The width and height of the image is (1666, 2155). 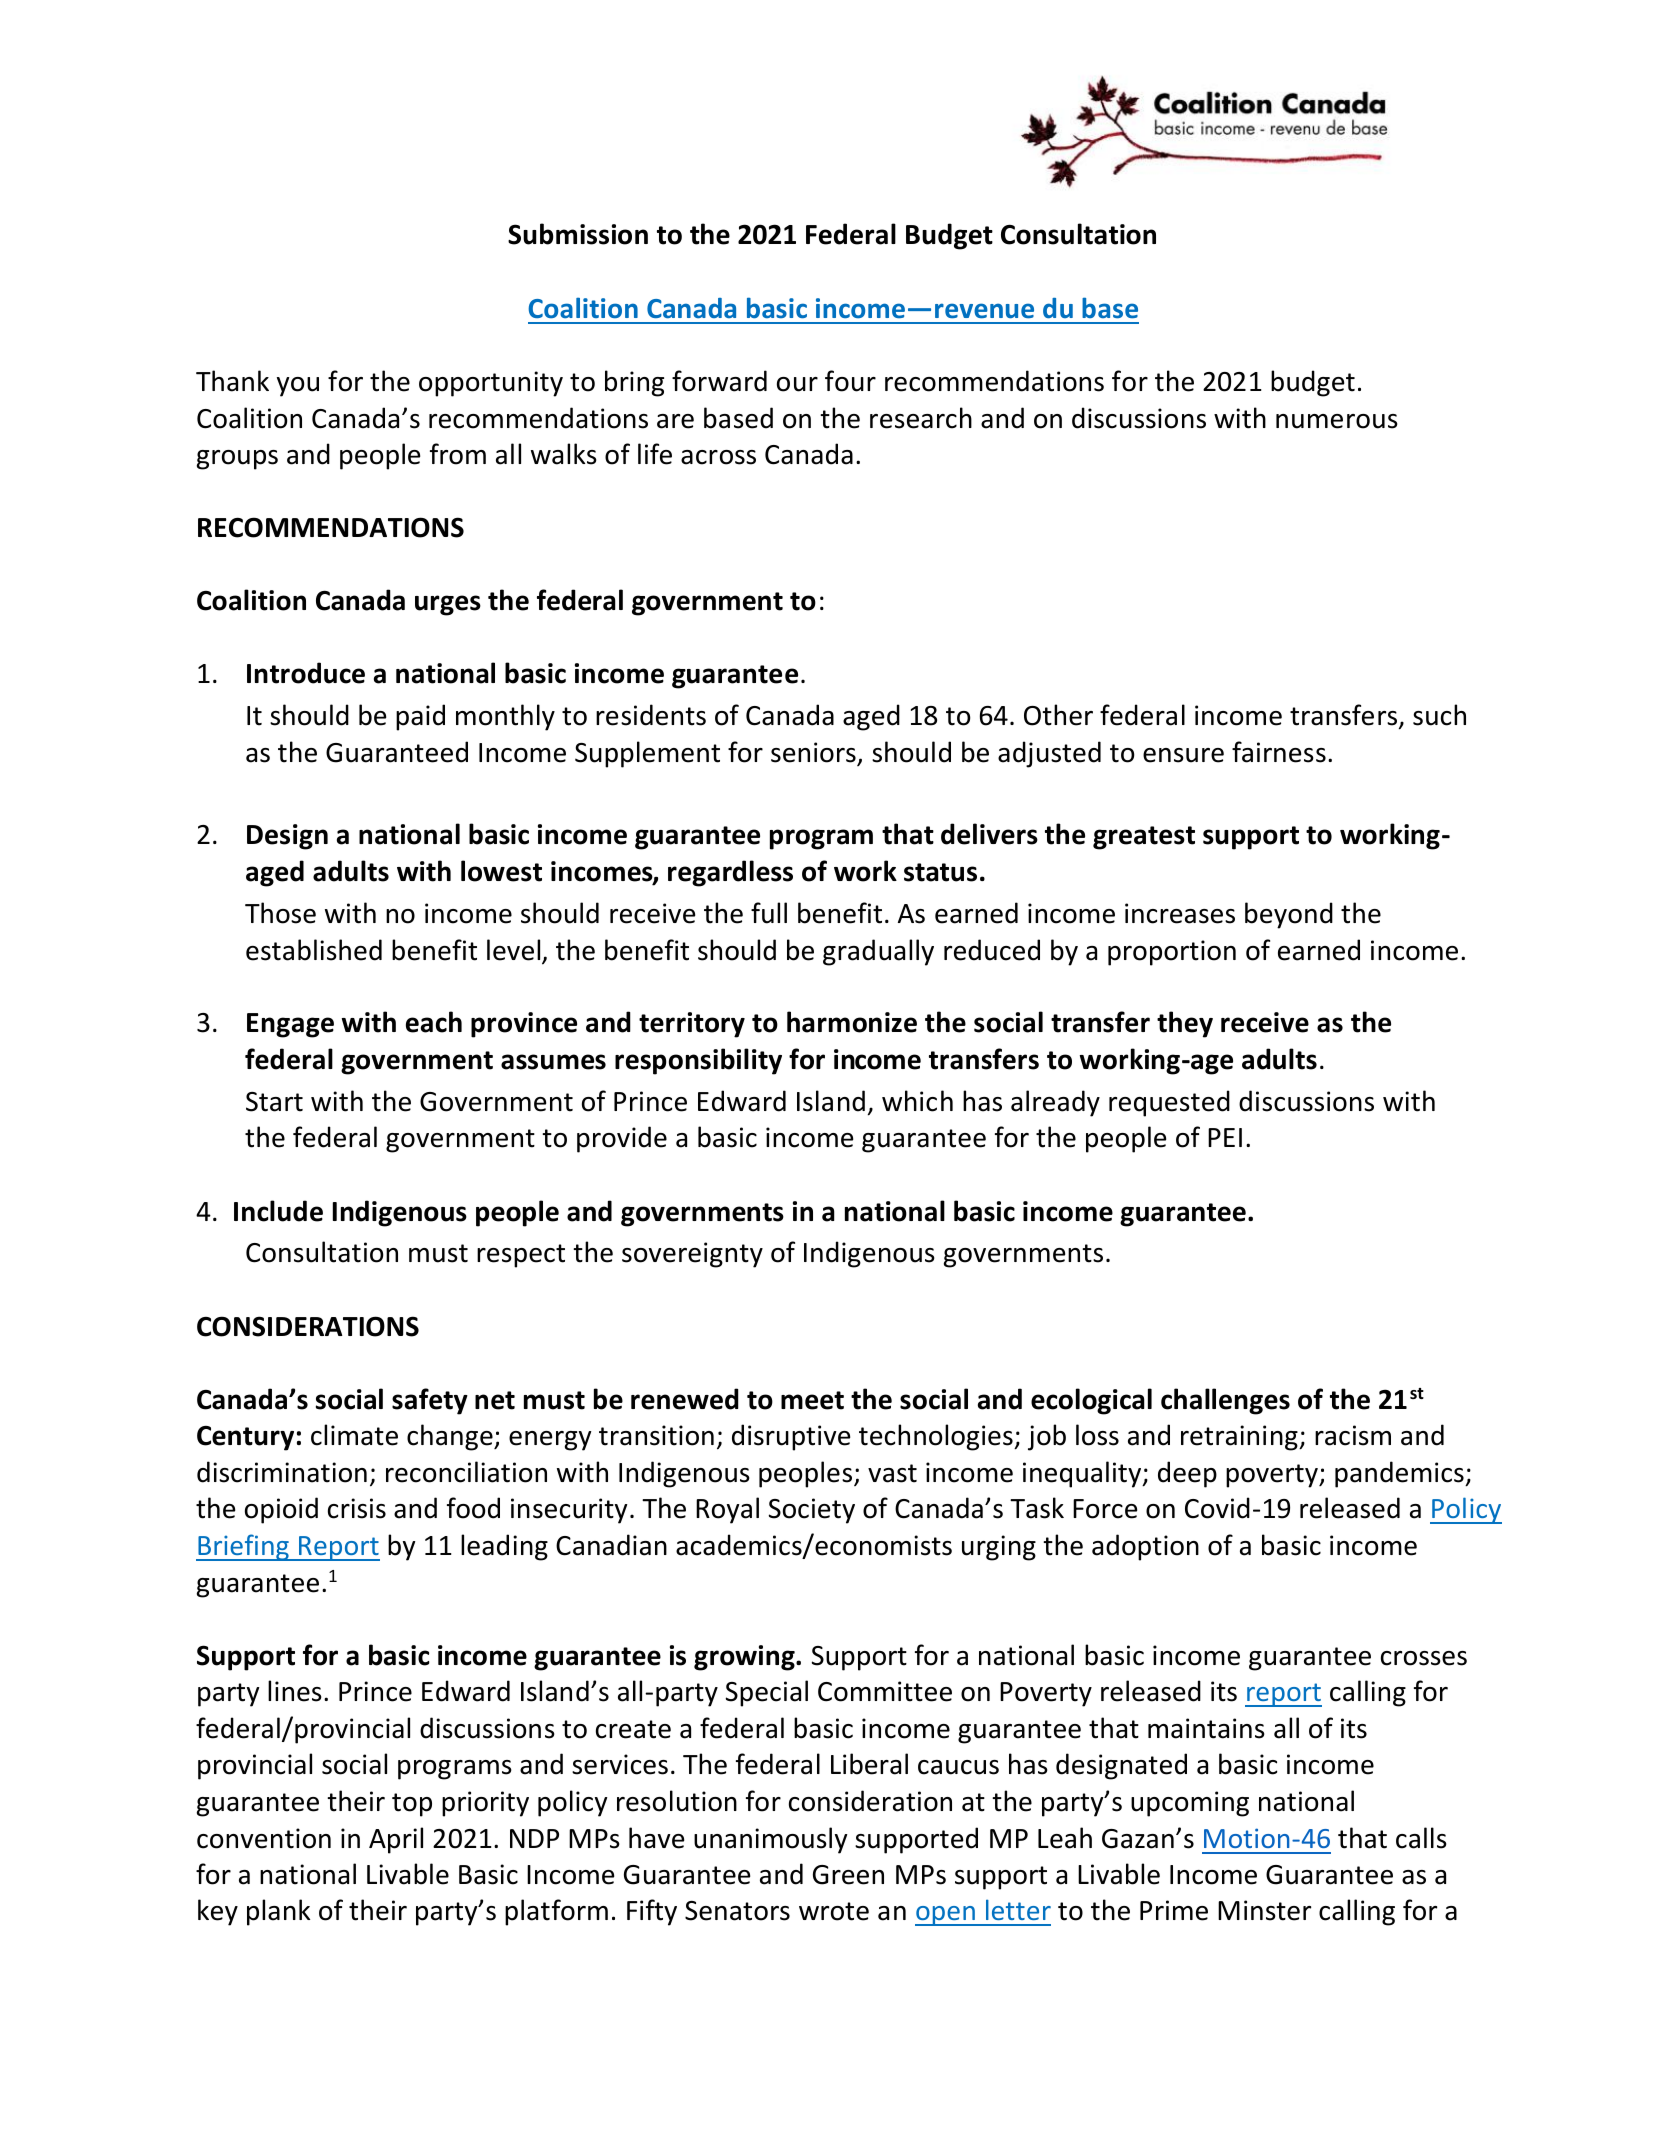 What do you see at coordinates (850, 381) in the image?
I see `four` at bounding box center [850, 381].
